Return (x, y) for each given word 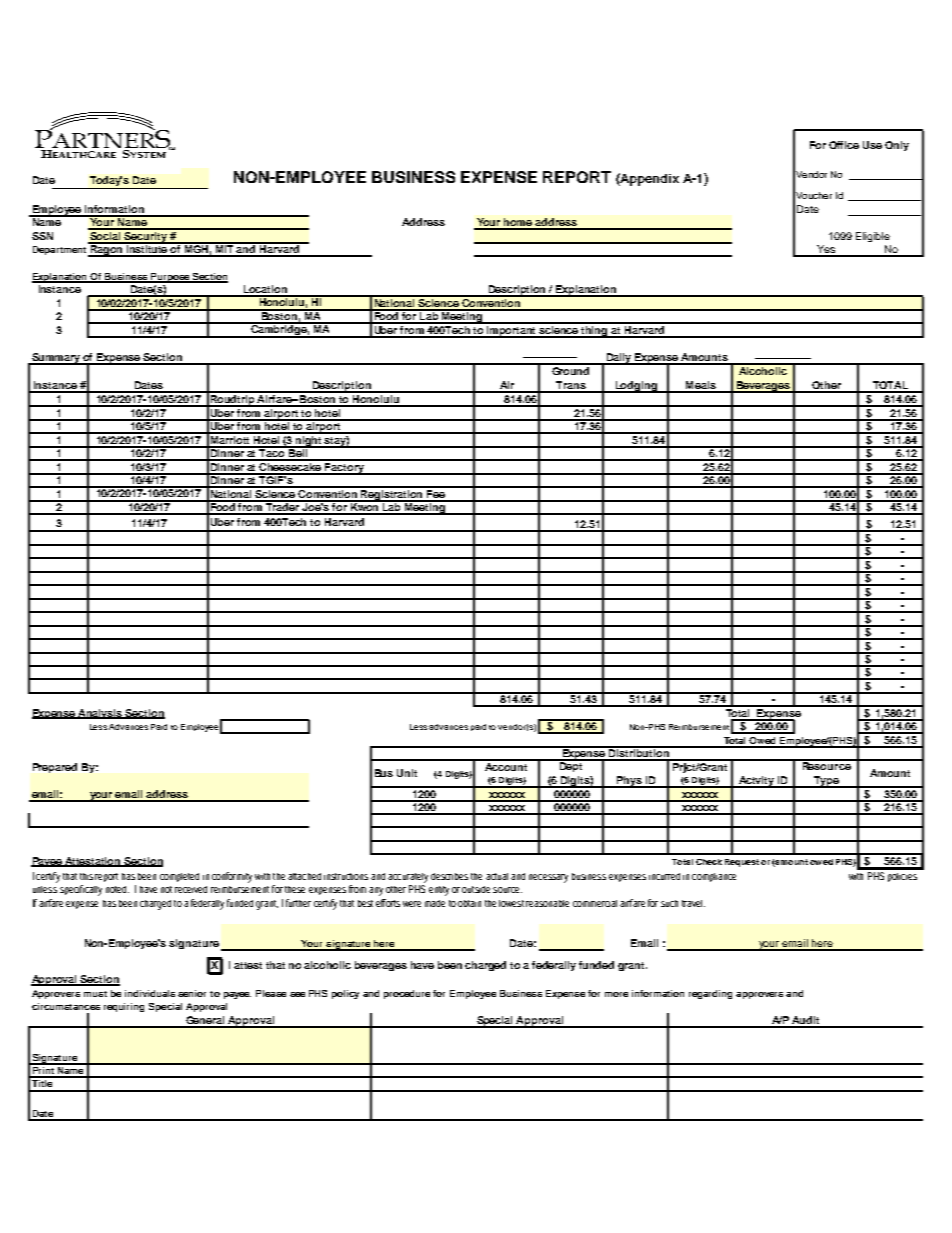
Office (844, 145)
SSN (42, 236)
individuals (150, 993)
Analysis (101, 714)
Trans (571, 386)
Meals (701, 386)
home (518, 223)
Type (826, 782)
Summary (56, 359)
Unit (407, 773)
